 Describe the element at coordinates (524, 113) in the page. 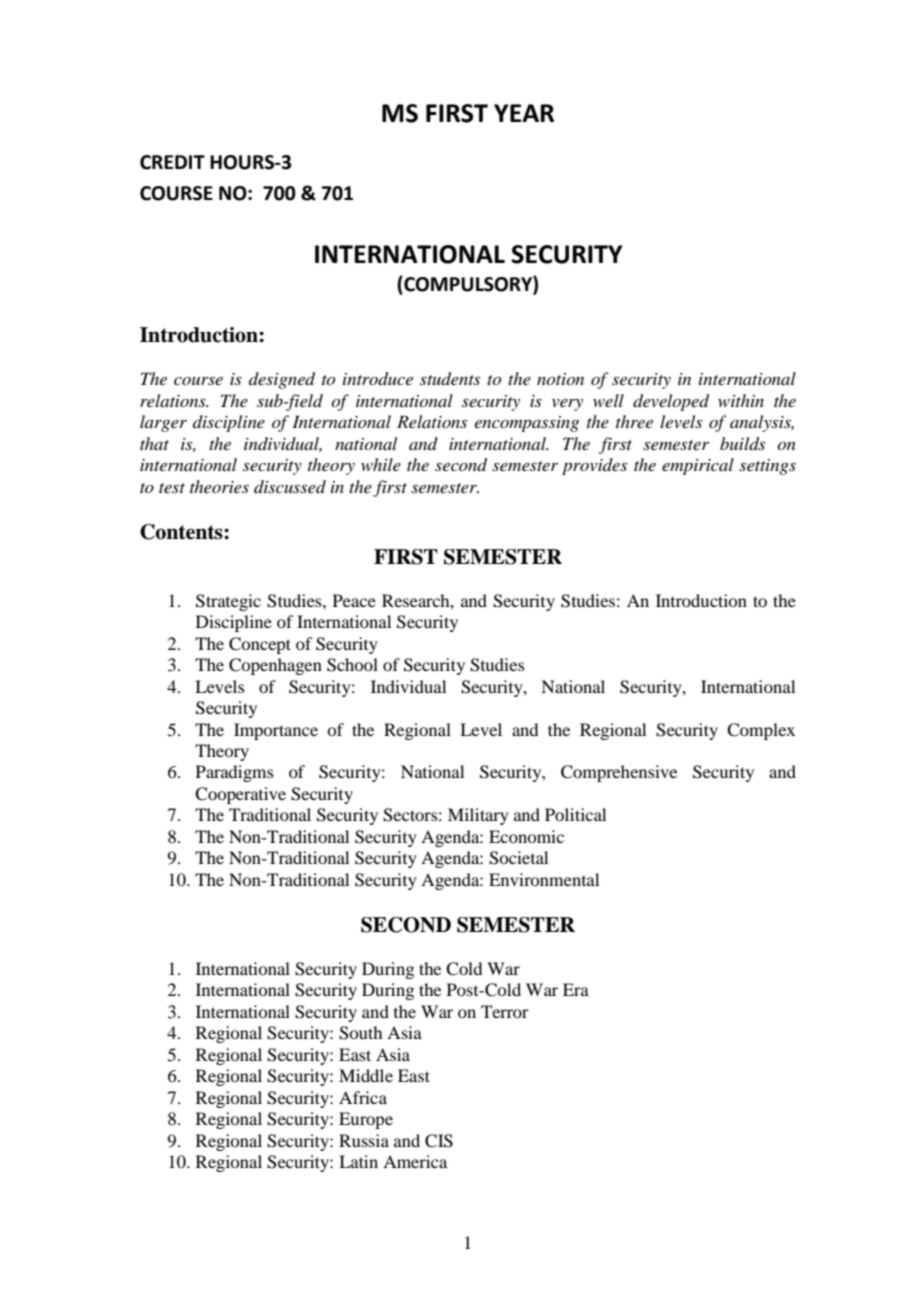

I see `YEAR` at that location.
